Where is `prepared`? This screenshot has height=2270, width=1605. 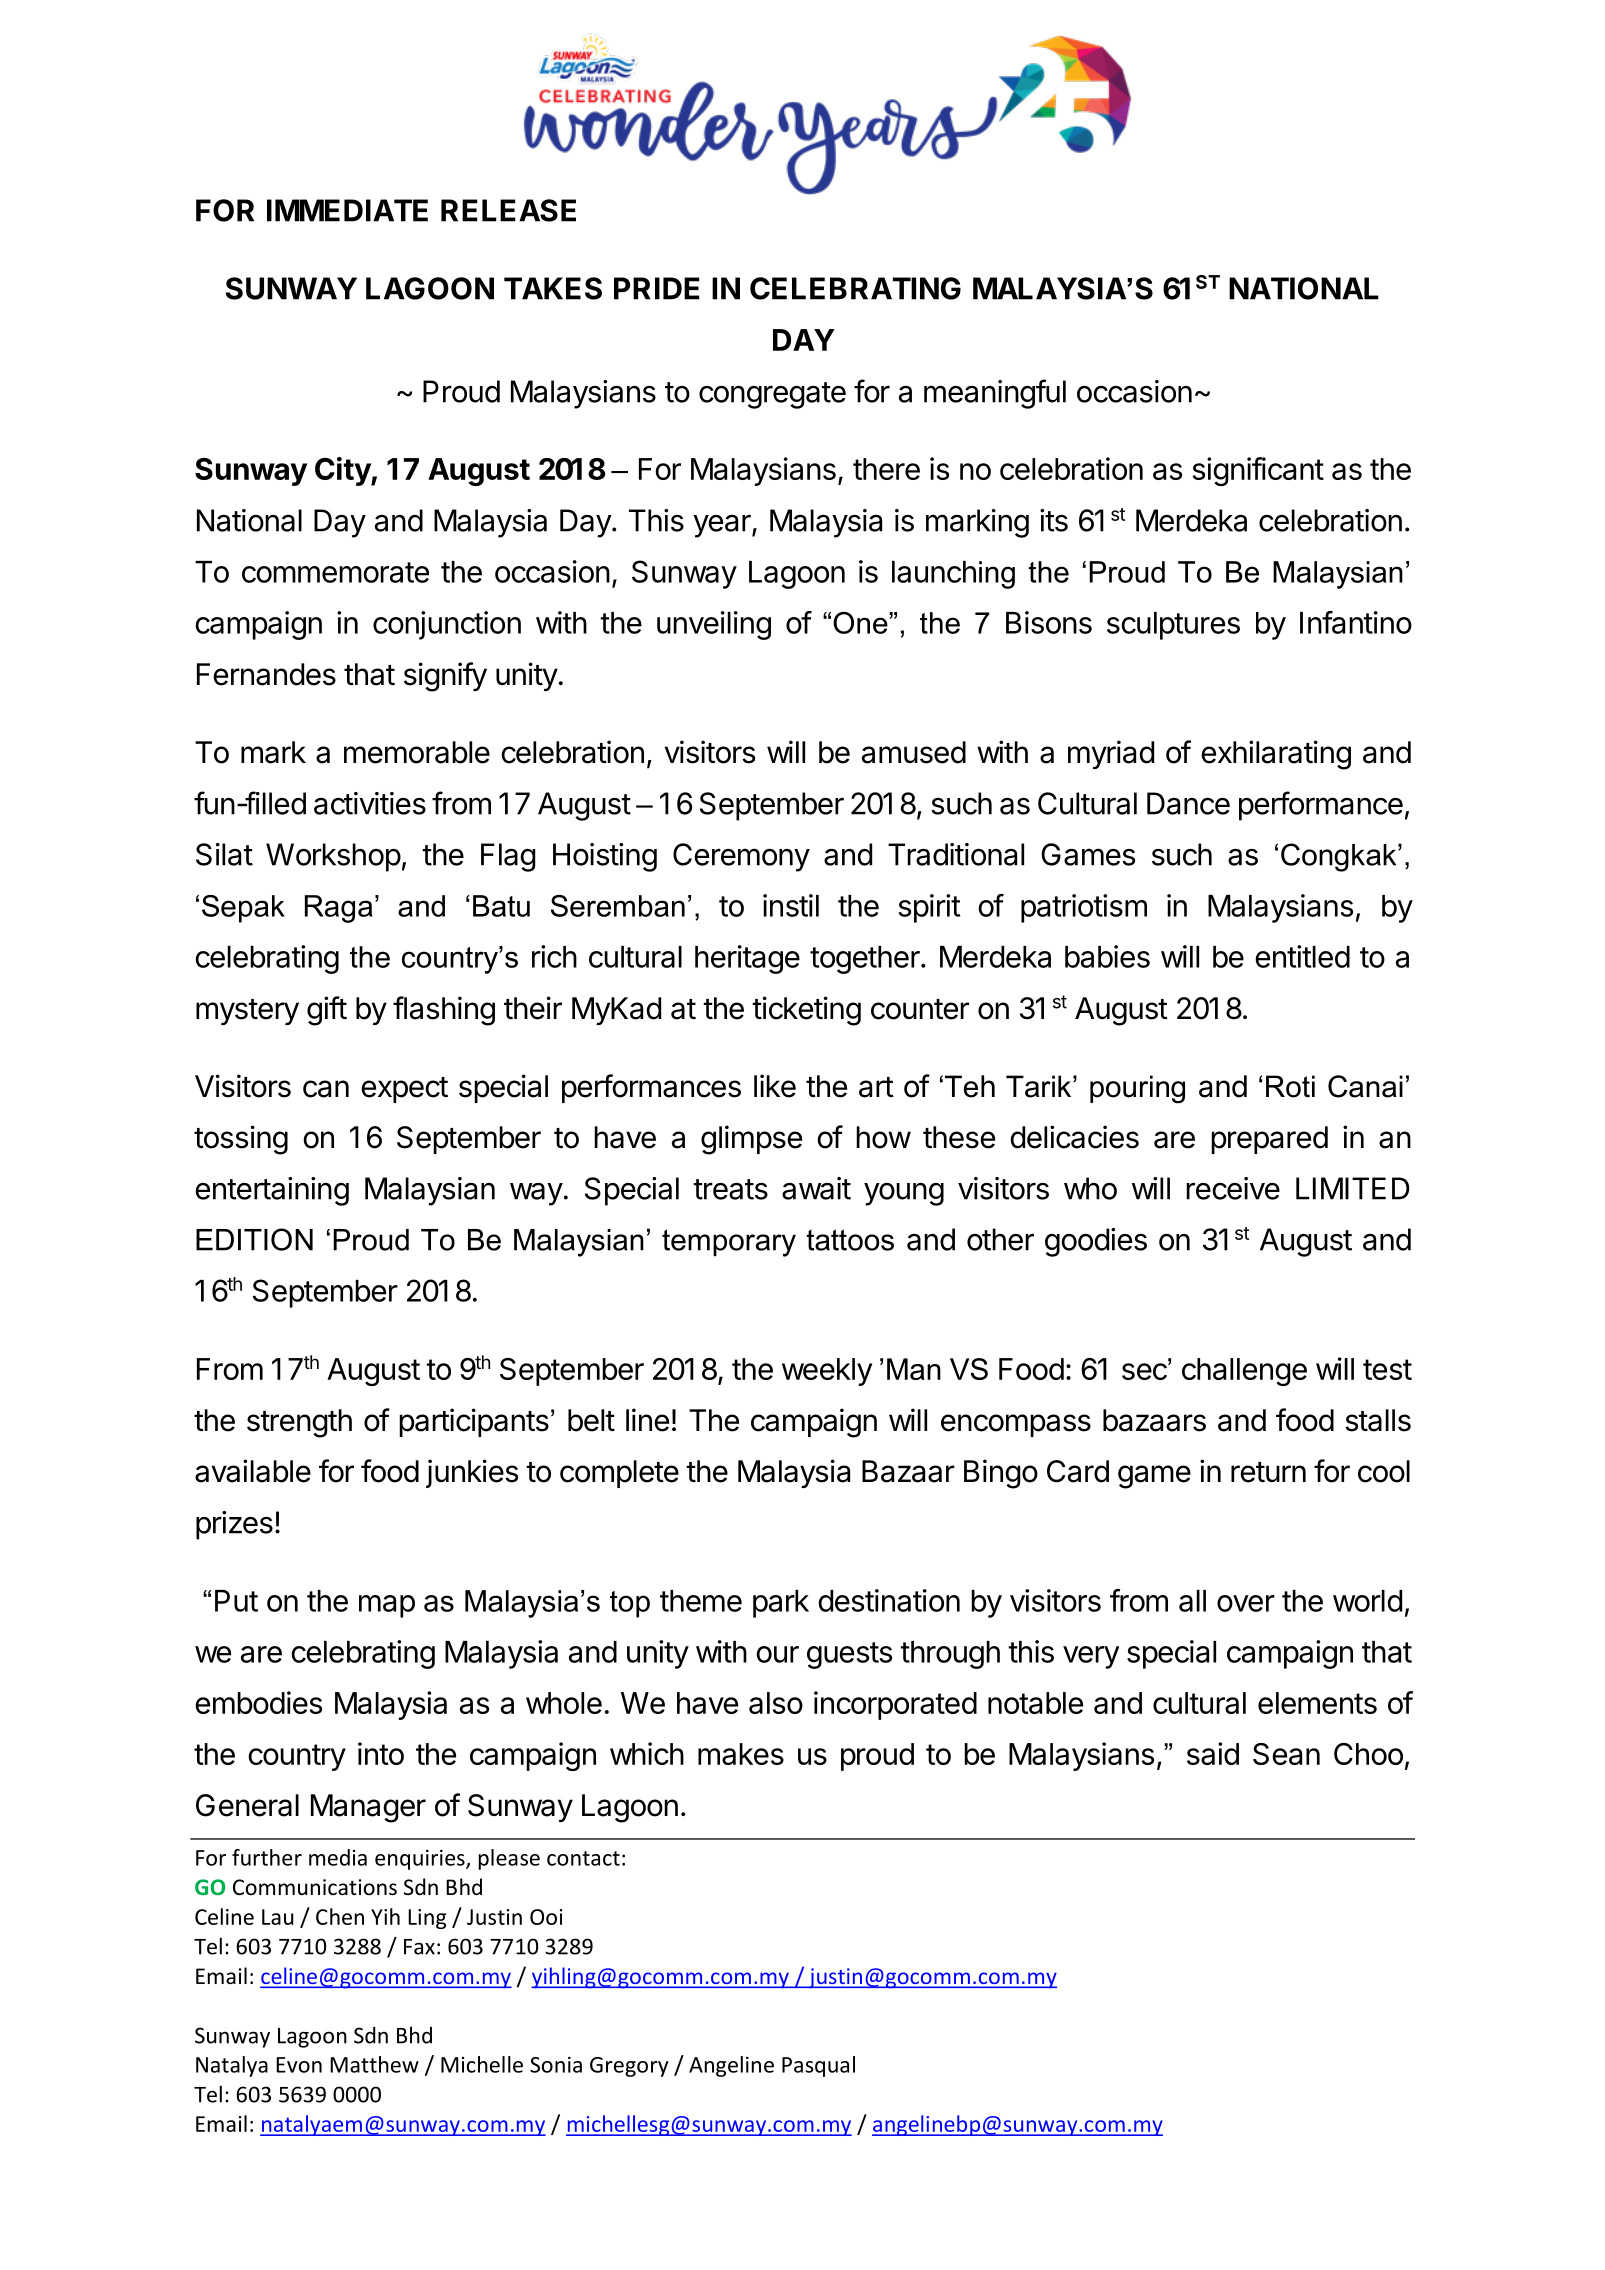
prepared is located at coordinates (1269, 1140).
